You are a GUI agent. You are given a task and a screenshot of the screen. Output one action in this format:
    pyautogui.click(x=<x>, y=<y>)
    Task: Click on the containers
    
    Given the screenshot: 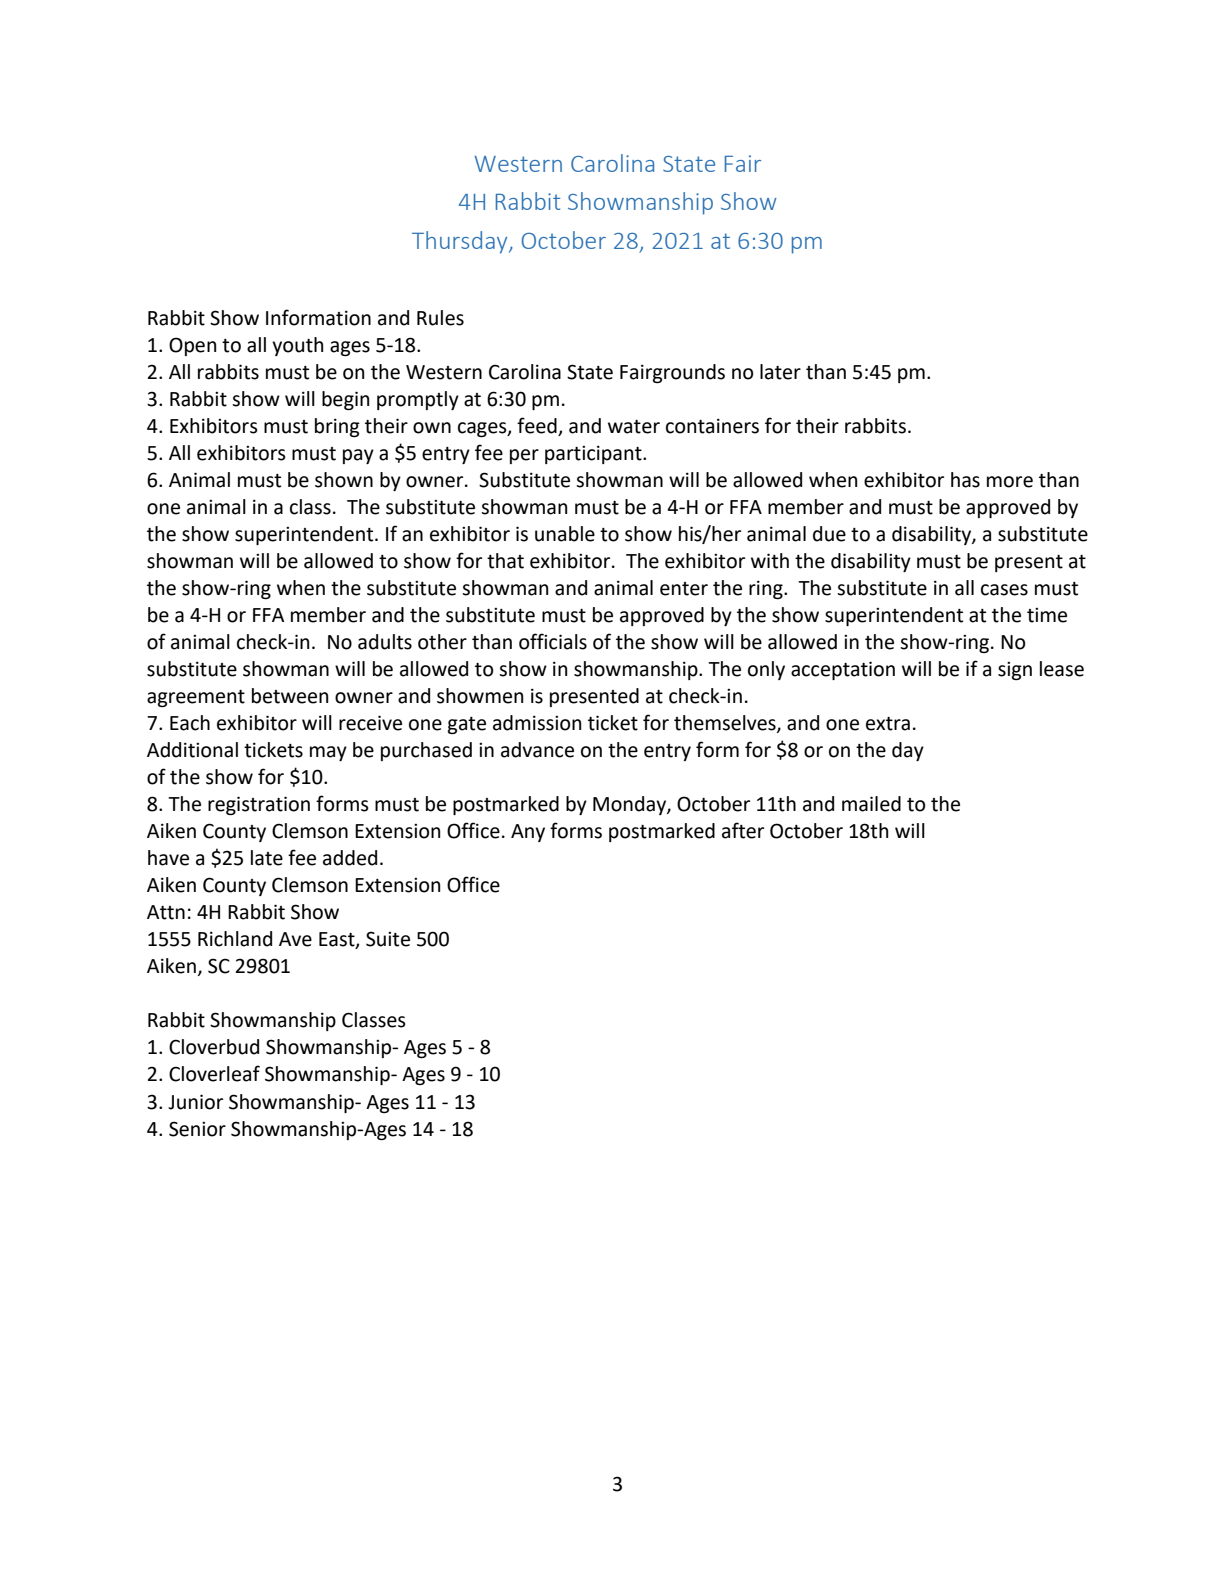 What is the action you would take?
    pyautogui.click(x=712, y=426)
